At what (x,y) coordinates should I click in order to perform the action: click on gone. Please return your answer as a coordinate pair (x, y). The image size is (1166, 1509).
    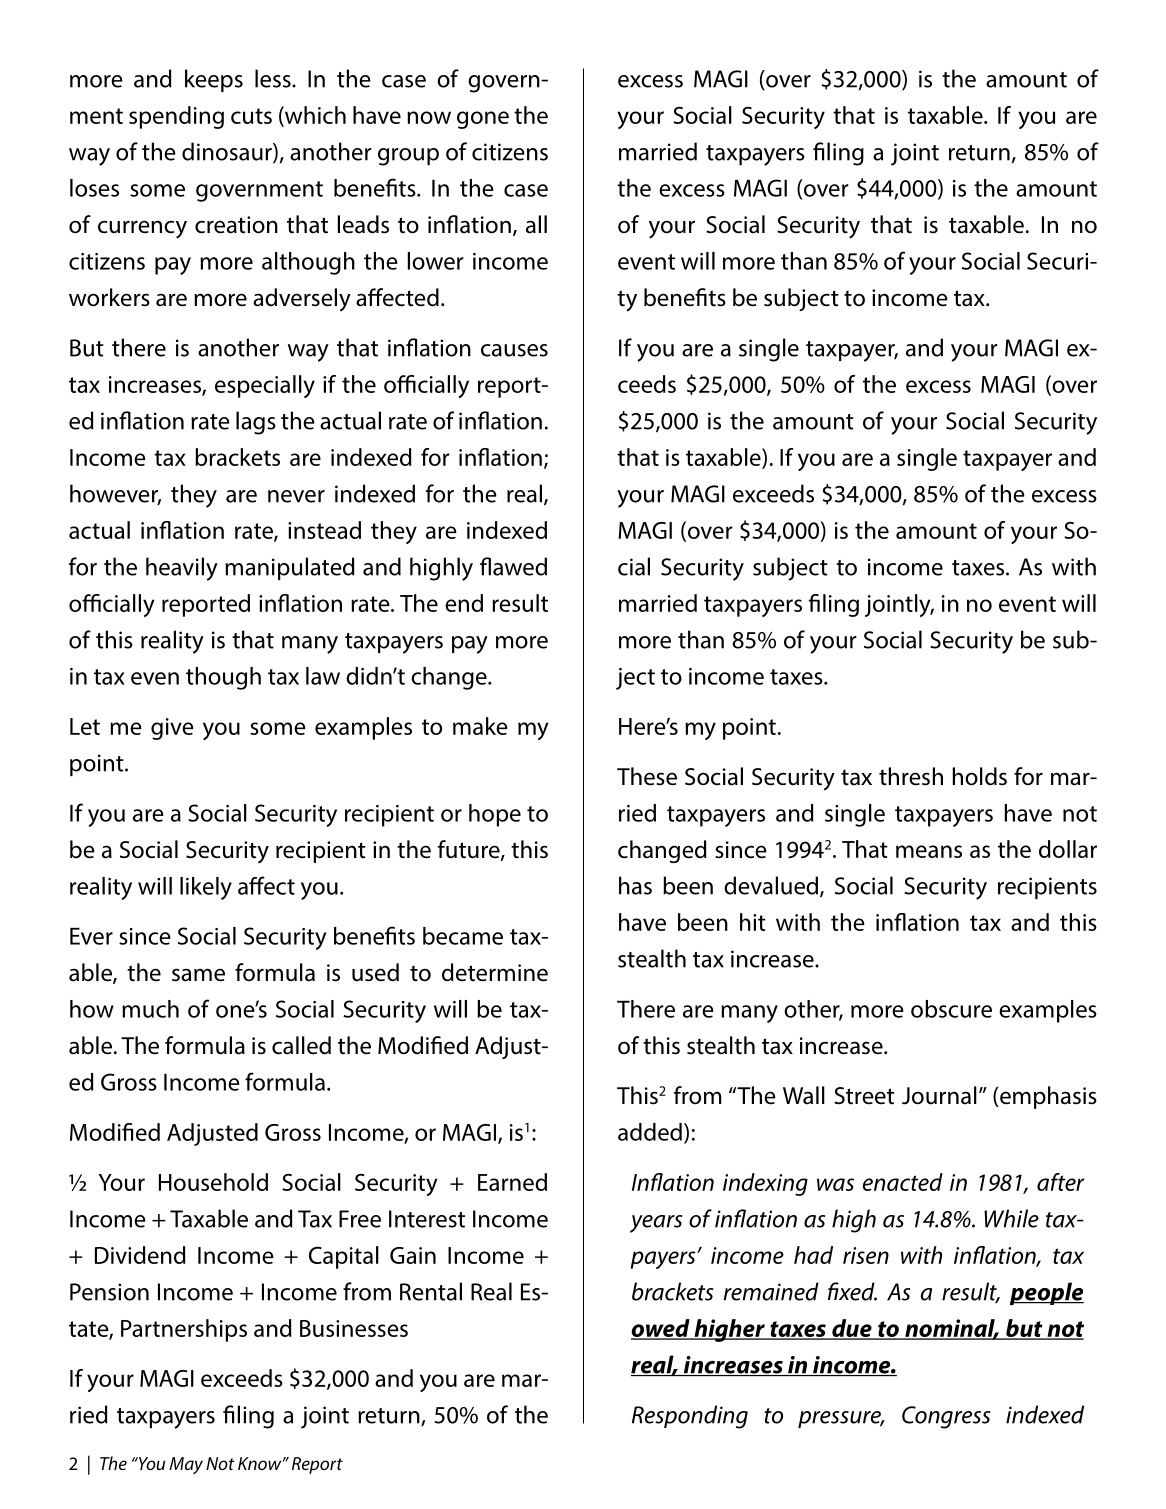
    Looking at the image, I should click on (483, 120).
